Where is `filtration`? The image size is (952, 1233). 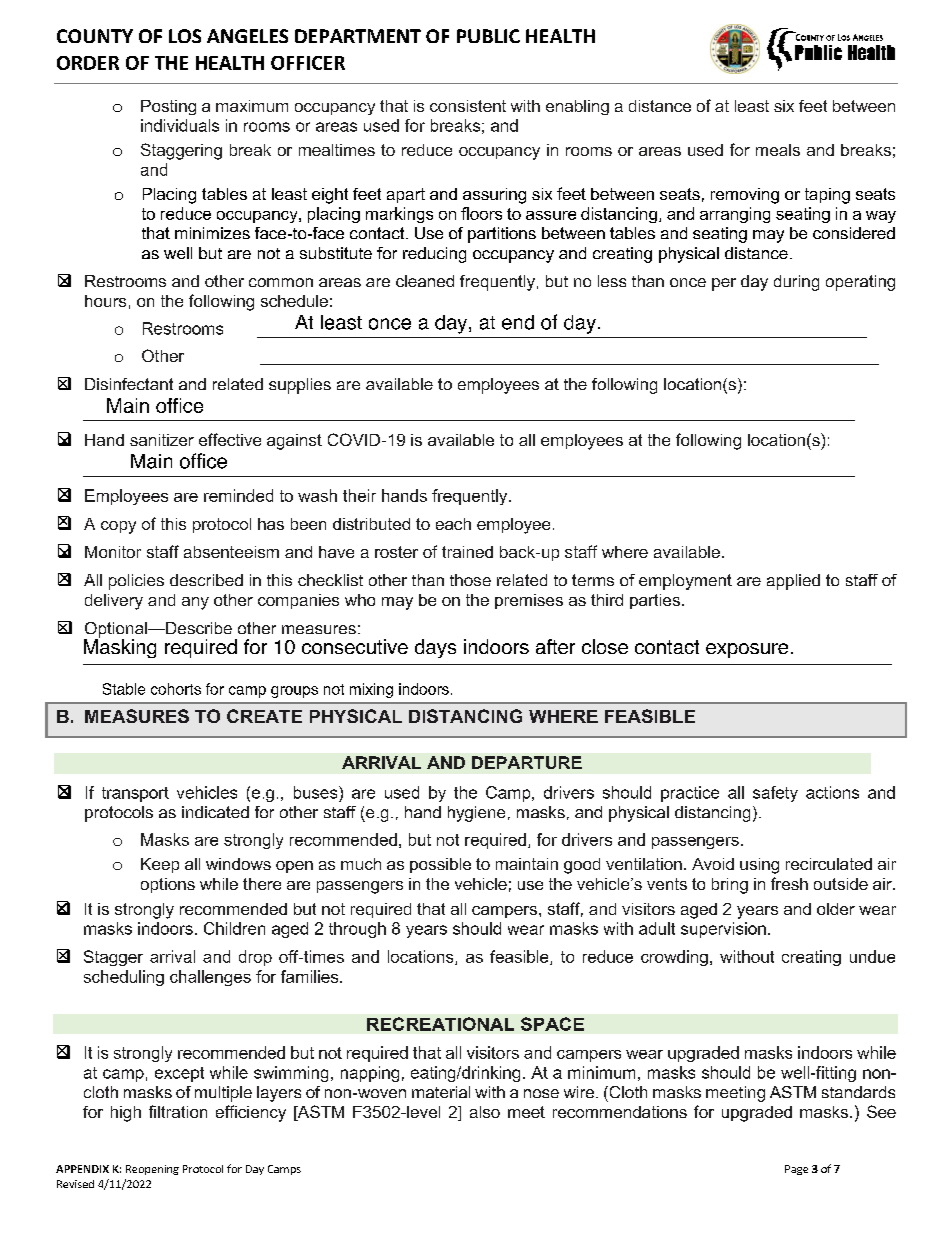 filtration is located at coordinates (178, 1111).
